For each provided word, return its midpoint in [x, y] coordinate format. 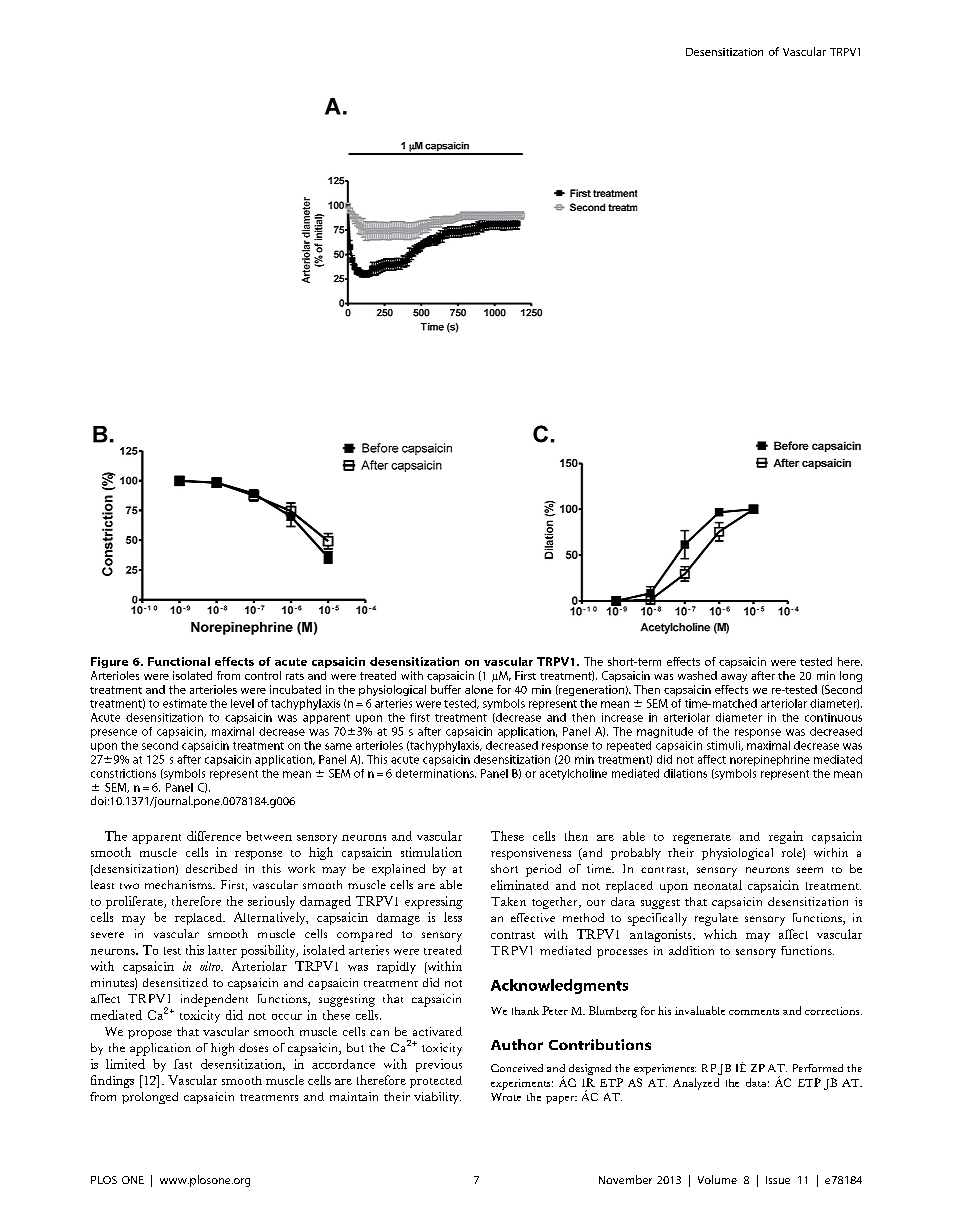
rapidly [396, 967]
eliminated [520, 885]
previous [439, 1065]
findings [112, 1081]
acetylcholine [573, 774]
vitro [211, 966]
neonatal [718, 885]
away [734, 678]
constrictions [123, 773]
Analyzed [696, 1084]
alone [479, 689]
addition [691, 950]
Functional [179, 661]
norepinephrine [770, 760]
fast [183, 1064]
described [211, 868]
